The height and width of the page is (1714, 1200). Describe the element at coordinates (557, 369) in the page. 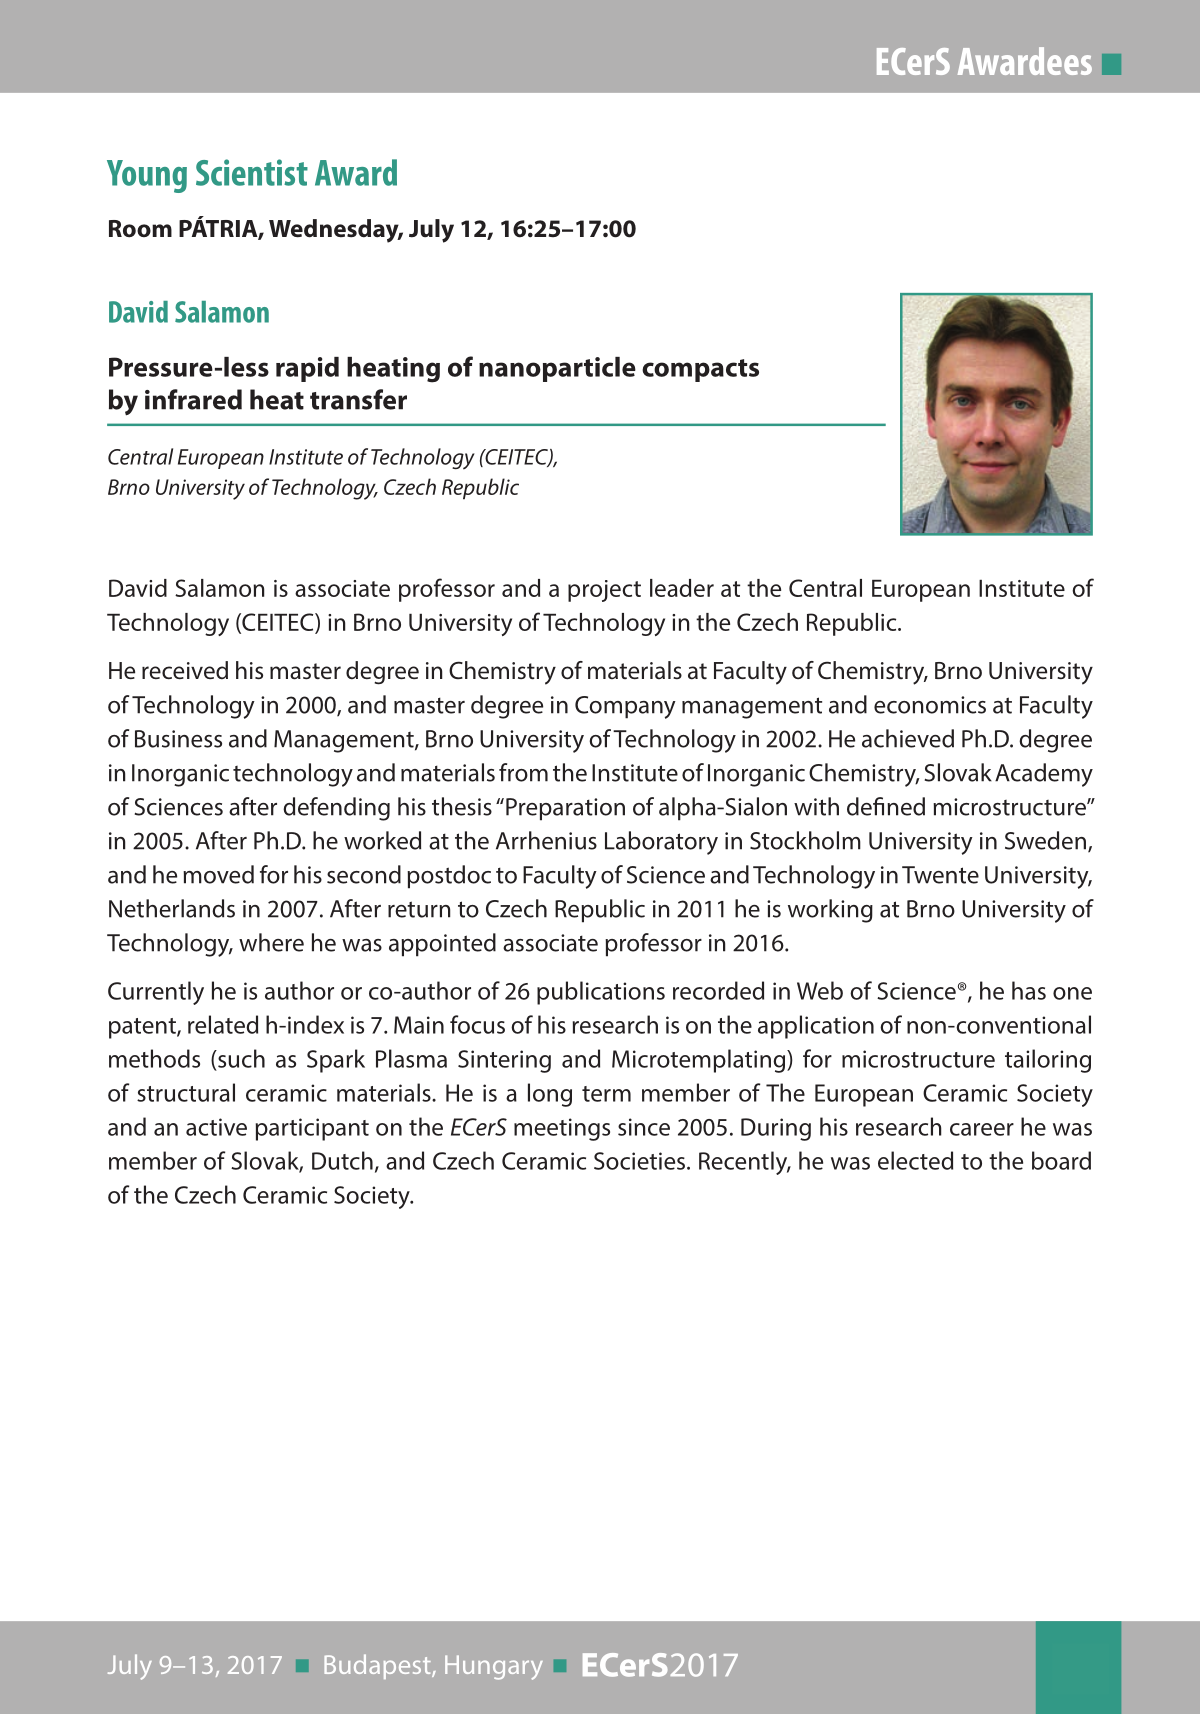

I see `nanoparticle` at that location.
